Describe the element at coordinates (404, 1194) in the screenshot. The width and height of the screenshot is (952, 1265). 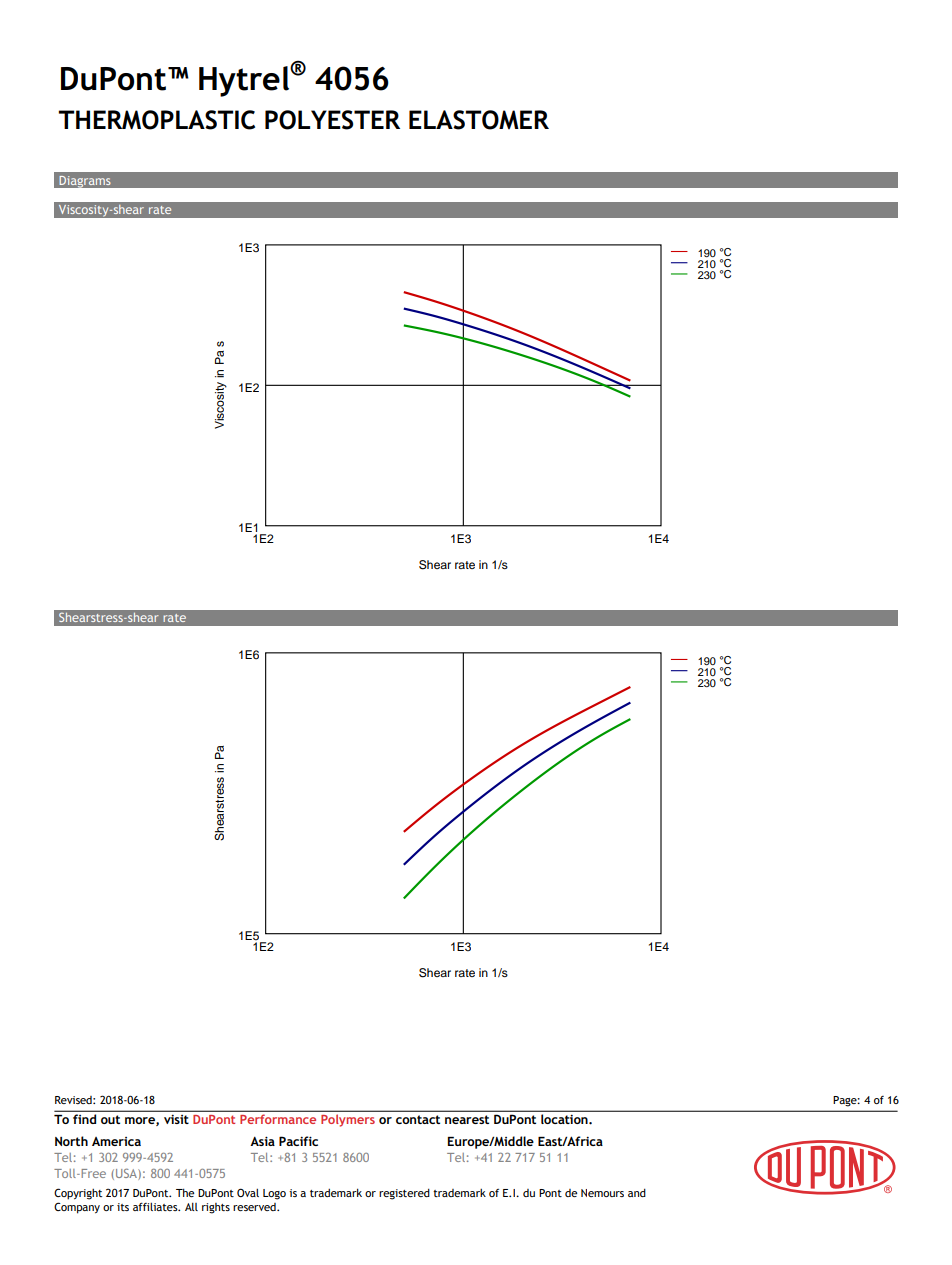
I see `registered` at that location.
